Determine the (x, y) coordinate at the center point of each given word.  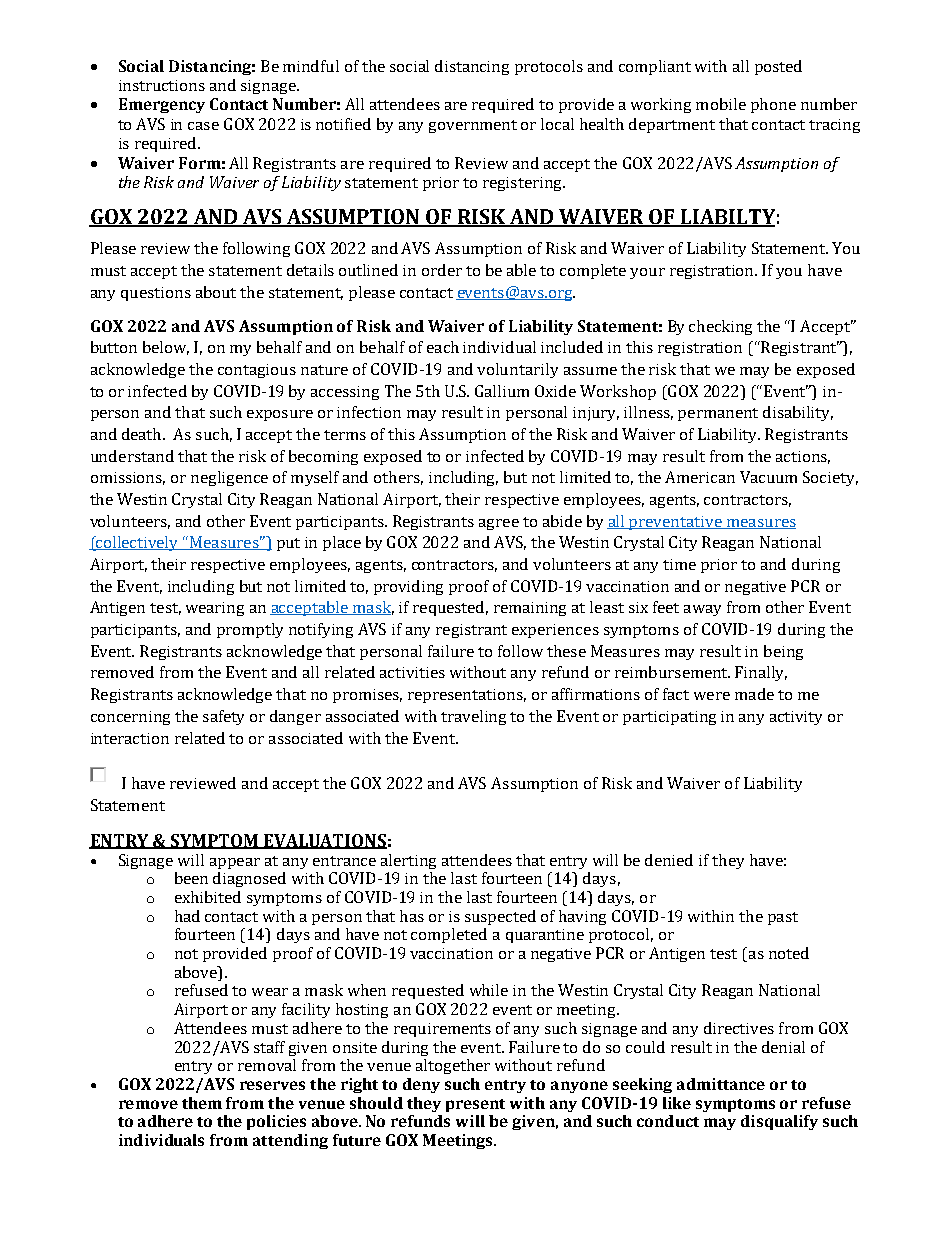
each (443, 347)
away (702, 610)
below (166, 348)
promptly (250, 630)
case (203, 126)
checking (720, 327)
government (473, 126)
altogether (453, 1066)
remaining (530, 609)
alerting (408, 861)
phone (773, 105)
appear (235, 863)
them (202, 1103)
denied (669, 860)
